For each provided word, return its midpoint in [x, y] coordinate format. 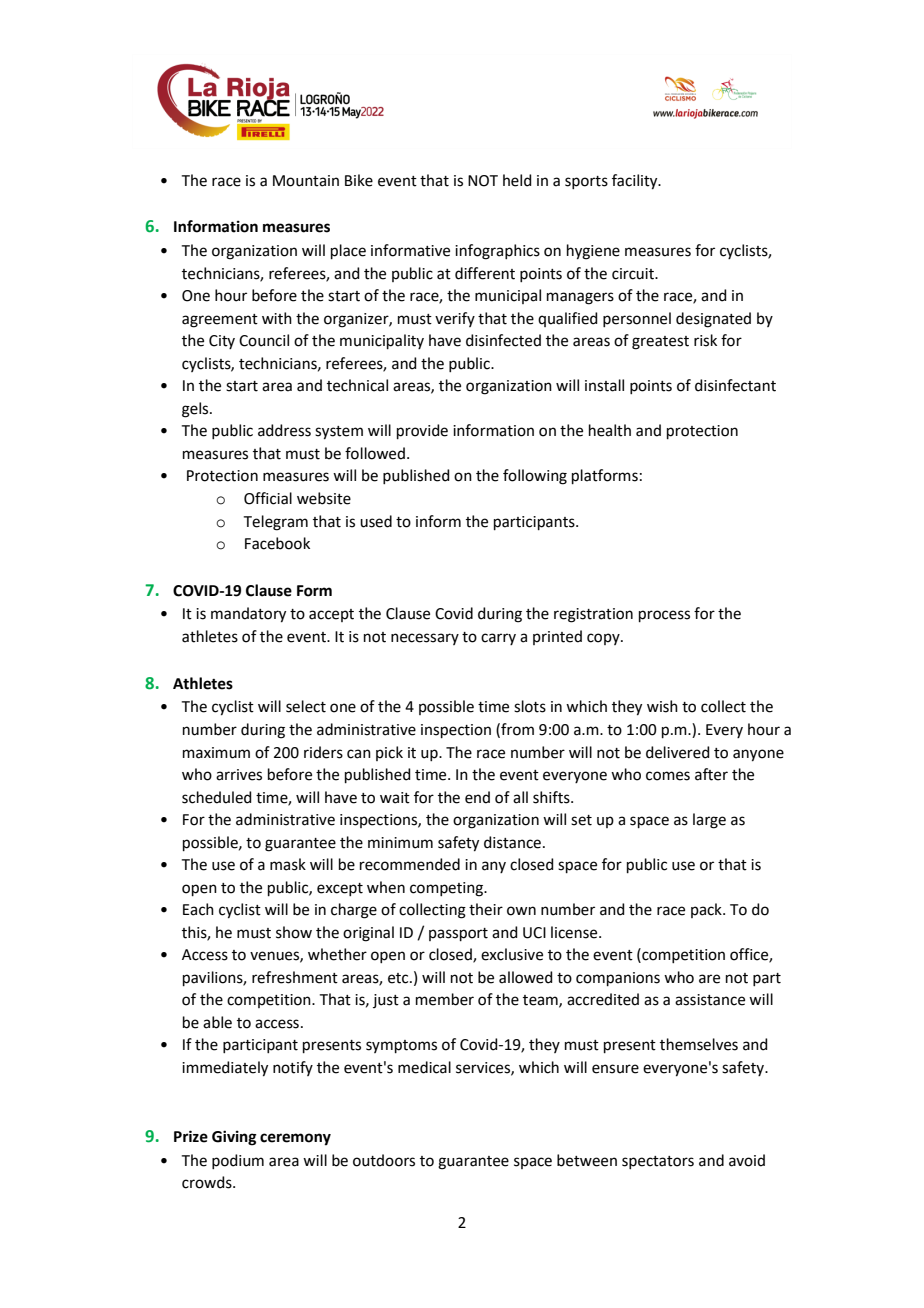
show [294, 932]
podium [238, 1161]
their [486, 909]
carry [498, 639]
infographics [497, 252]
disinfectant [735, 385]
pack [707, 910]
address [284, 430]
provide [422, 431]
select [306, 706]
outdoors [384, 1160]
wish [662, 706]
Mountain [306, 181]
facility [636, 182]
